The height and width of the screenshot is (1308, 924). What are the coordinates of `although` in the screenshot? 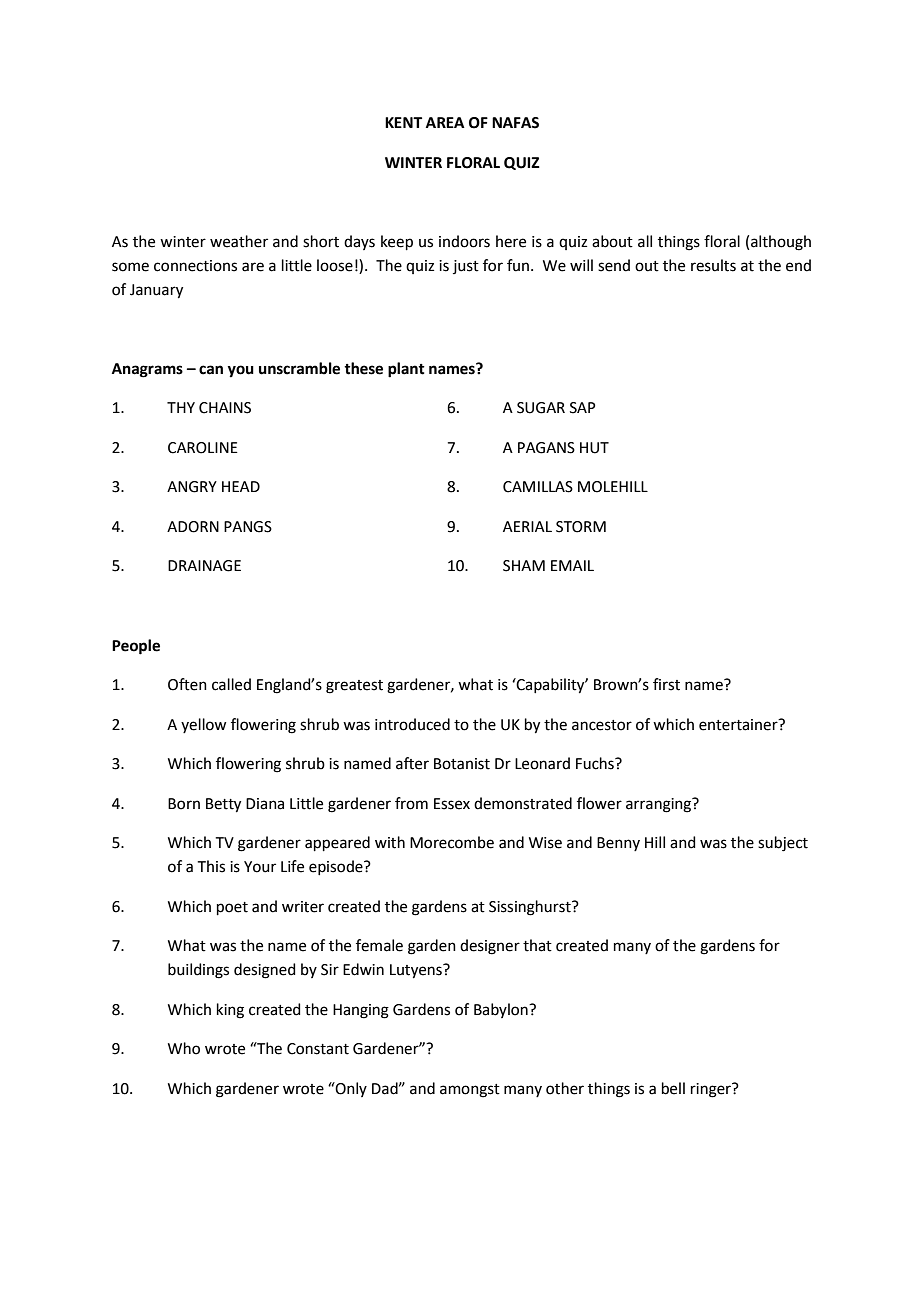 It's located at (781, 243).
